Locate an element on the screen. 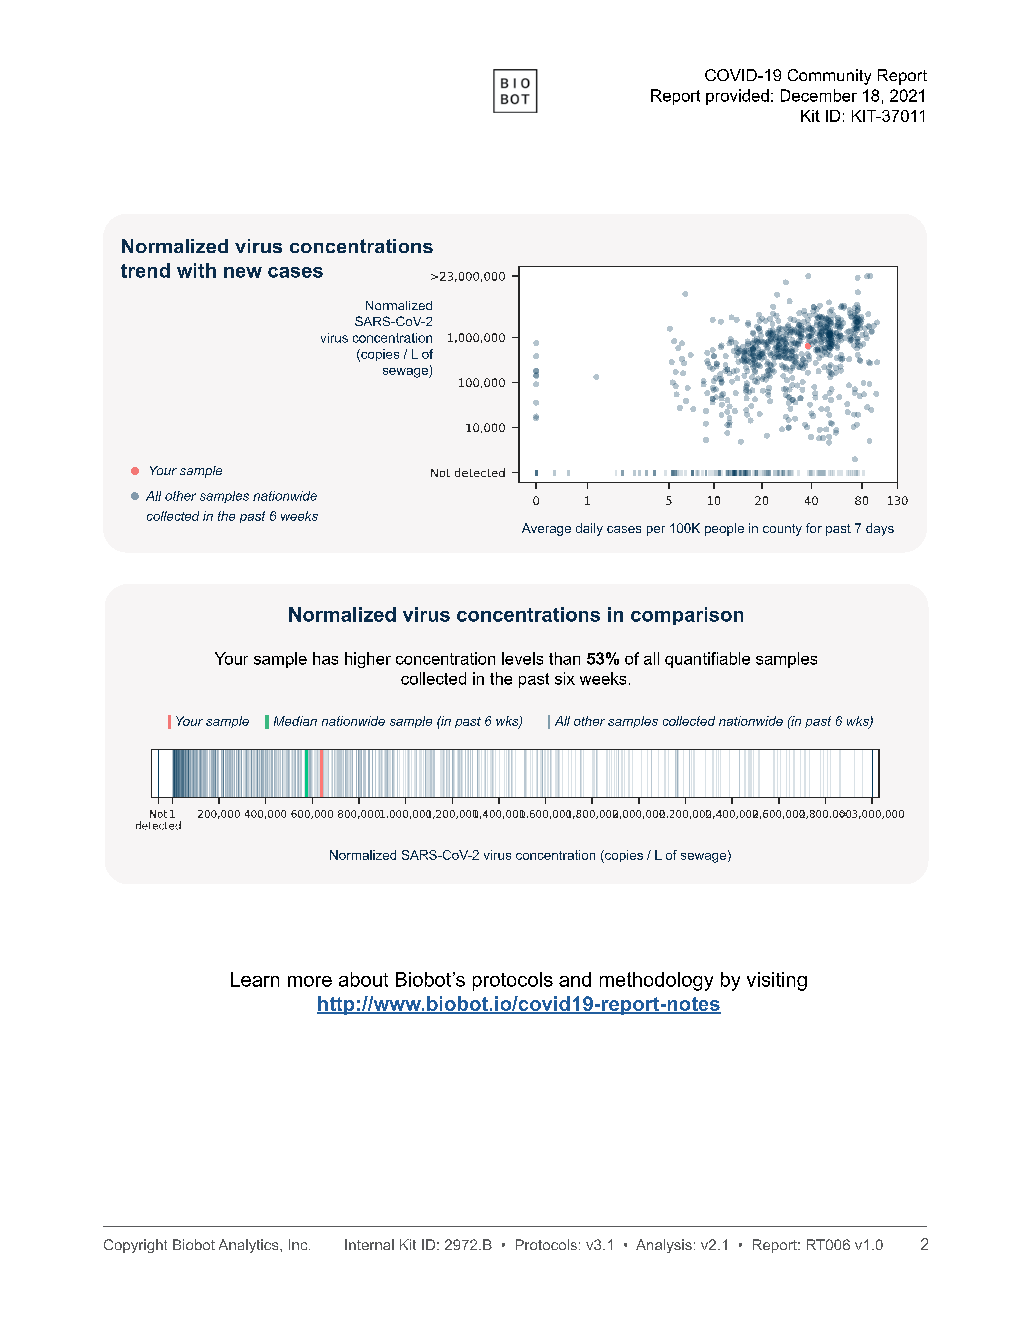 The image size is (1030, 1333). Analytics is located at coordinates (250, 1246).
